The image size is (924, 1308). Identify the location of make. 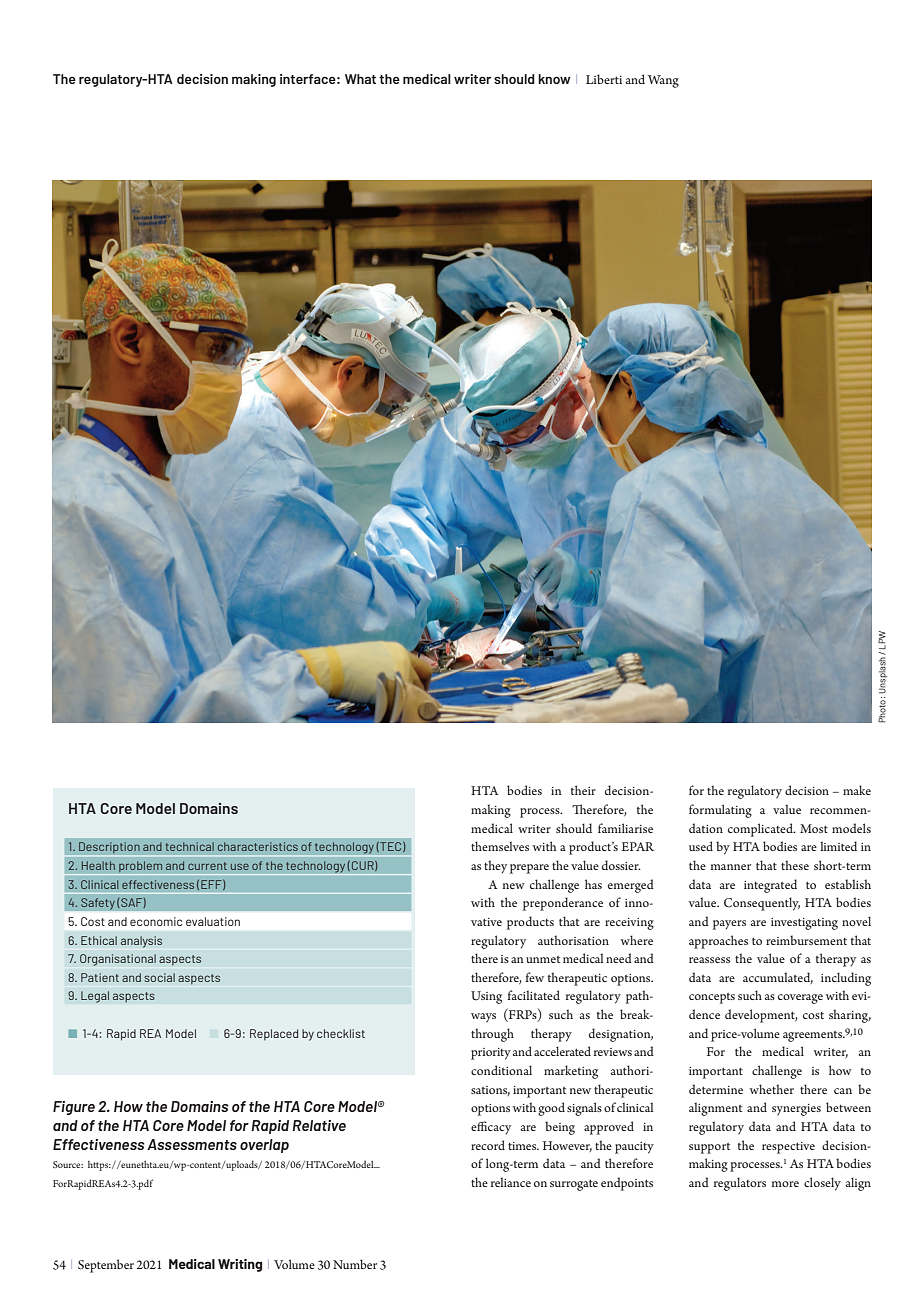
(857, 790).
